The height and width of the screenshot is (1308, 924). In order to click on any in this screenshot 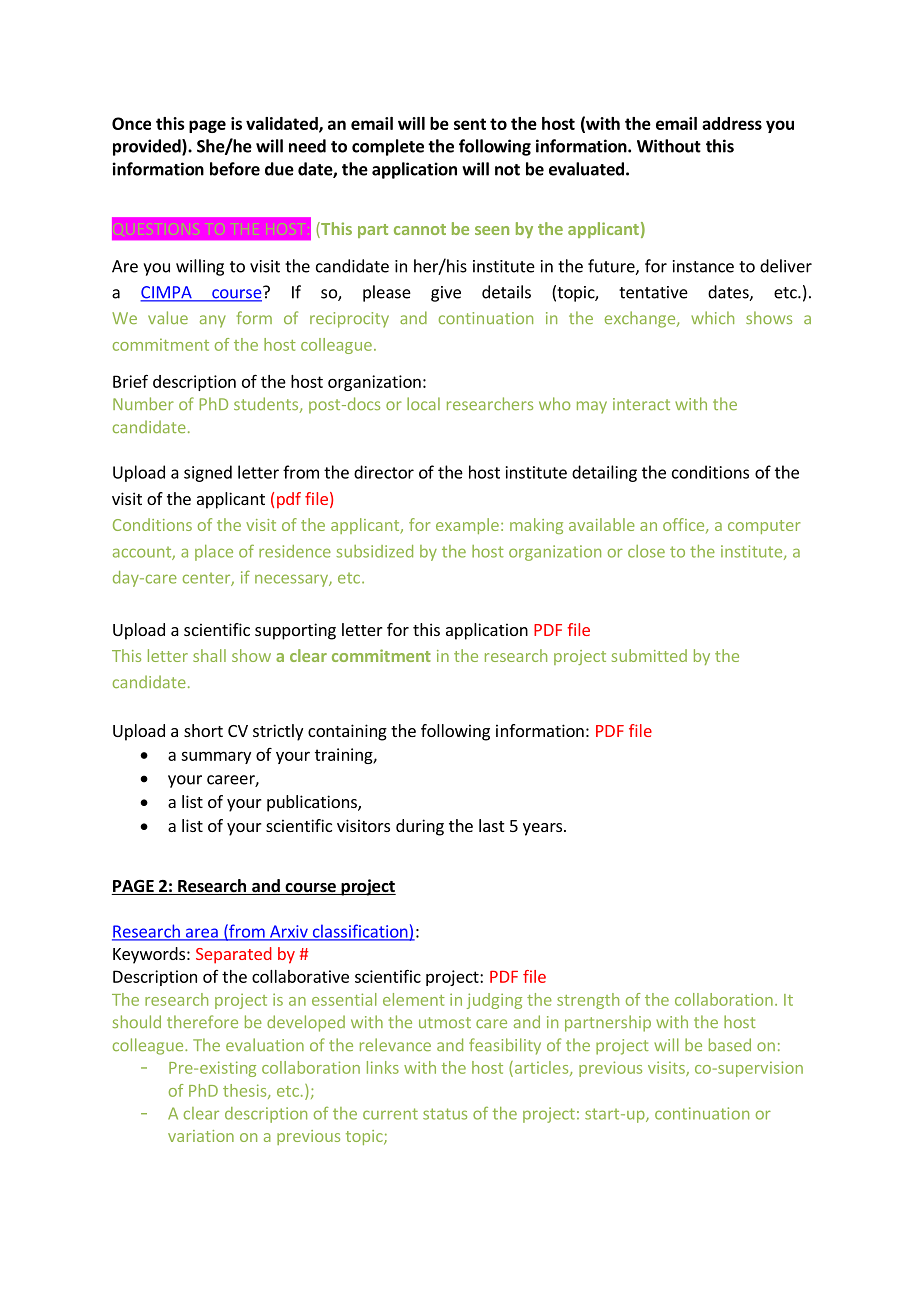, I will do `click(213, 321)`.
